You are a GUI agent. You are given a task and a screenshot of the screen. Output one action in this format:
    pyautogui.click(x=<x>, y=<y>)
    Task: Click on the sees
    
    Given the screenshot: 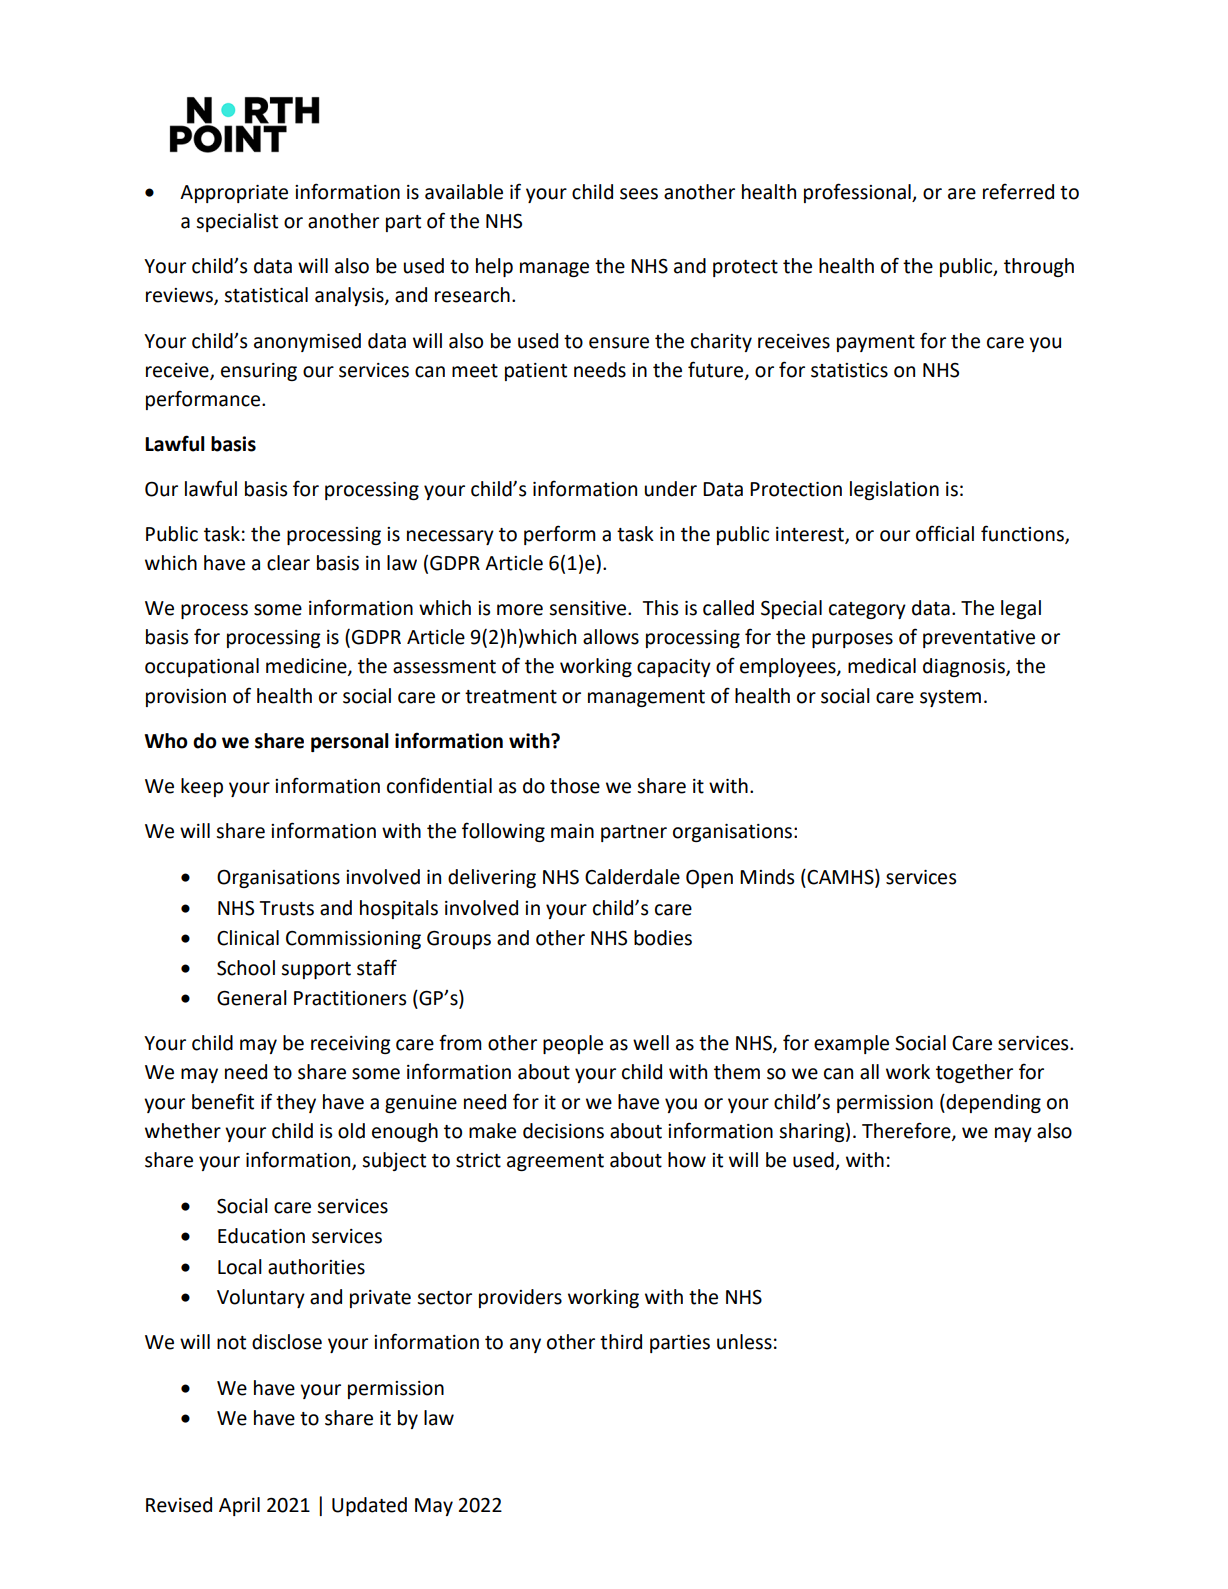 What is the action you would take?
    pyautogui.click(x=639, y=194)
